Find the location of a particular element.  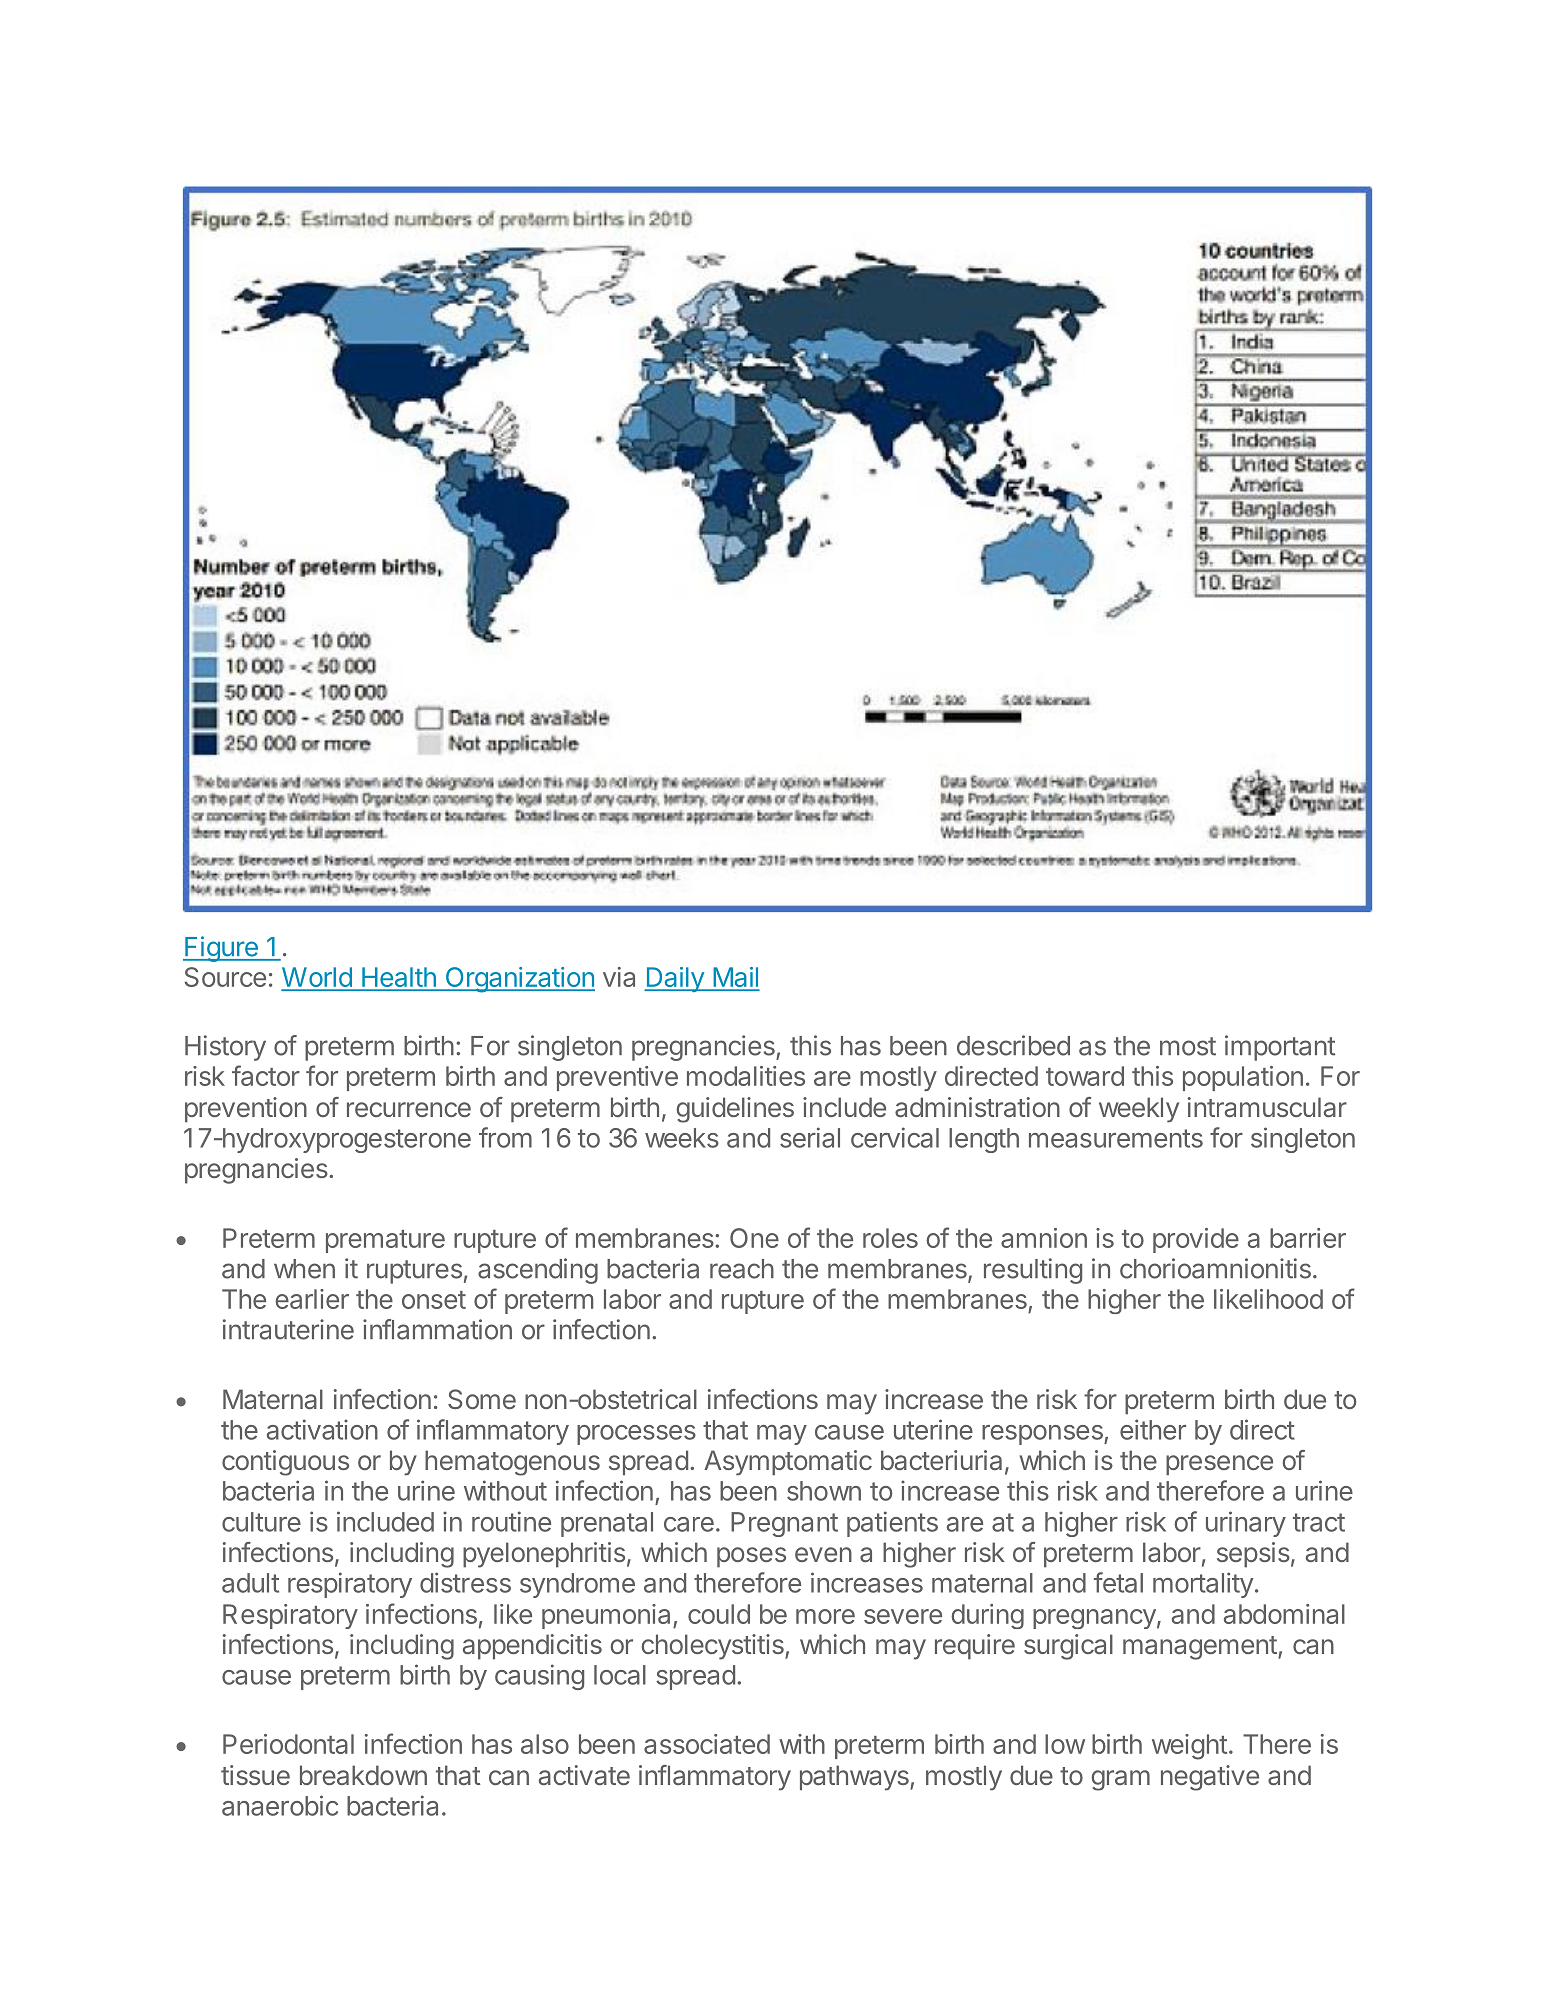

Mail is located at coordinates (735, 978).
